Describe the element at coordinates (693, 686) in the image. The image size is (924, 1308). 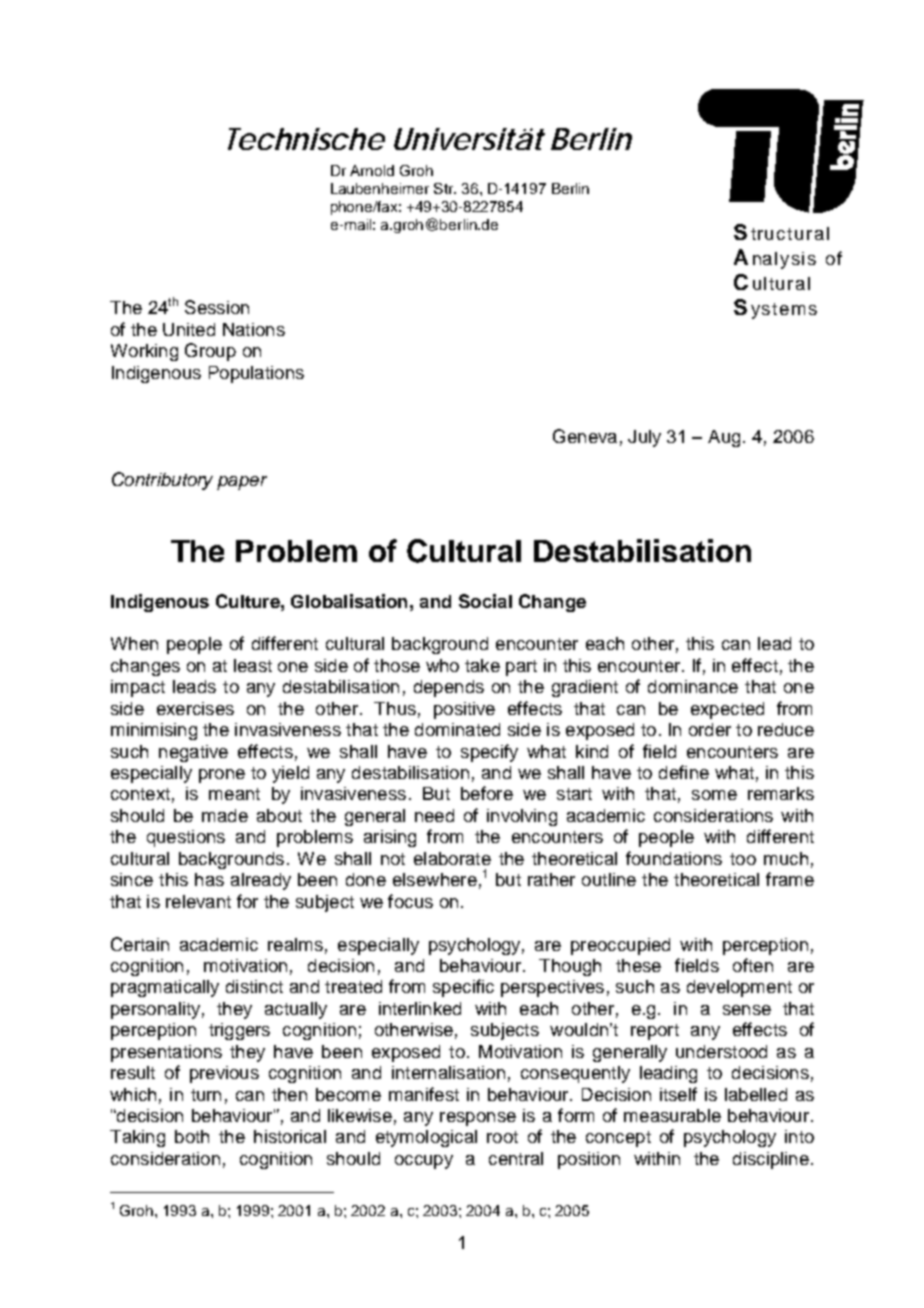
I see `dominance` at that location.
